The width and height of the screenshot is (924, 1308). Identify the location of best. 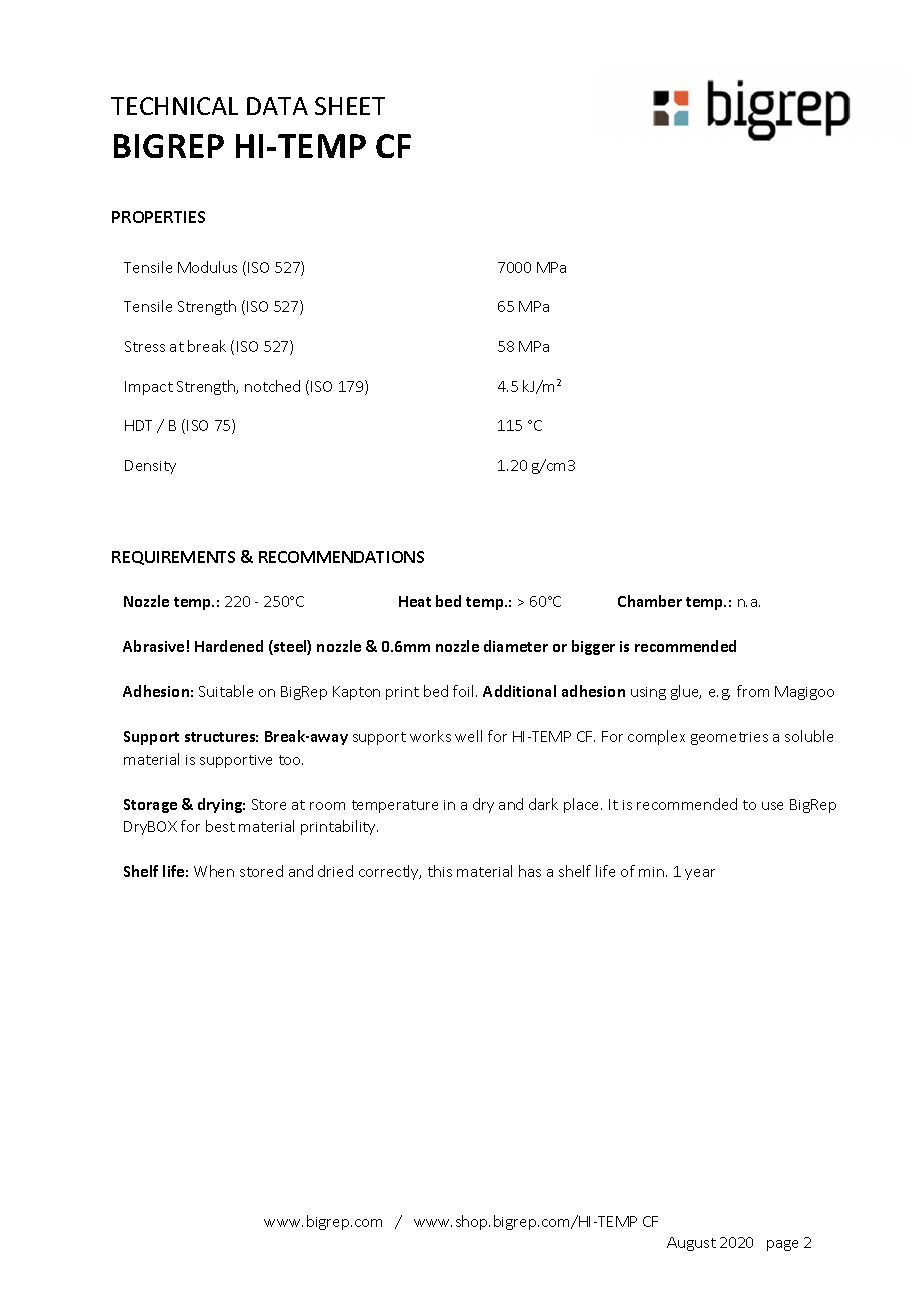
(220, 826).
